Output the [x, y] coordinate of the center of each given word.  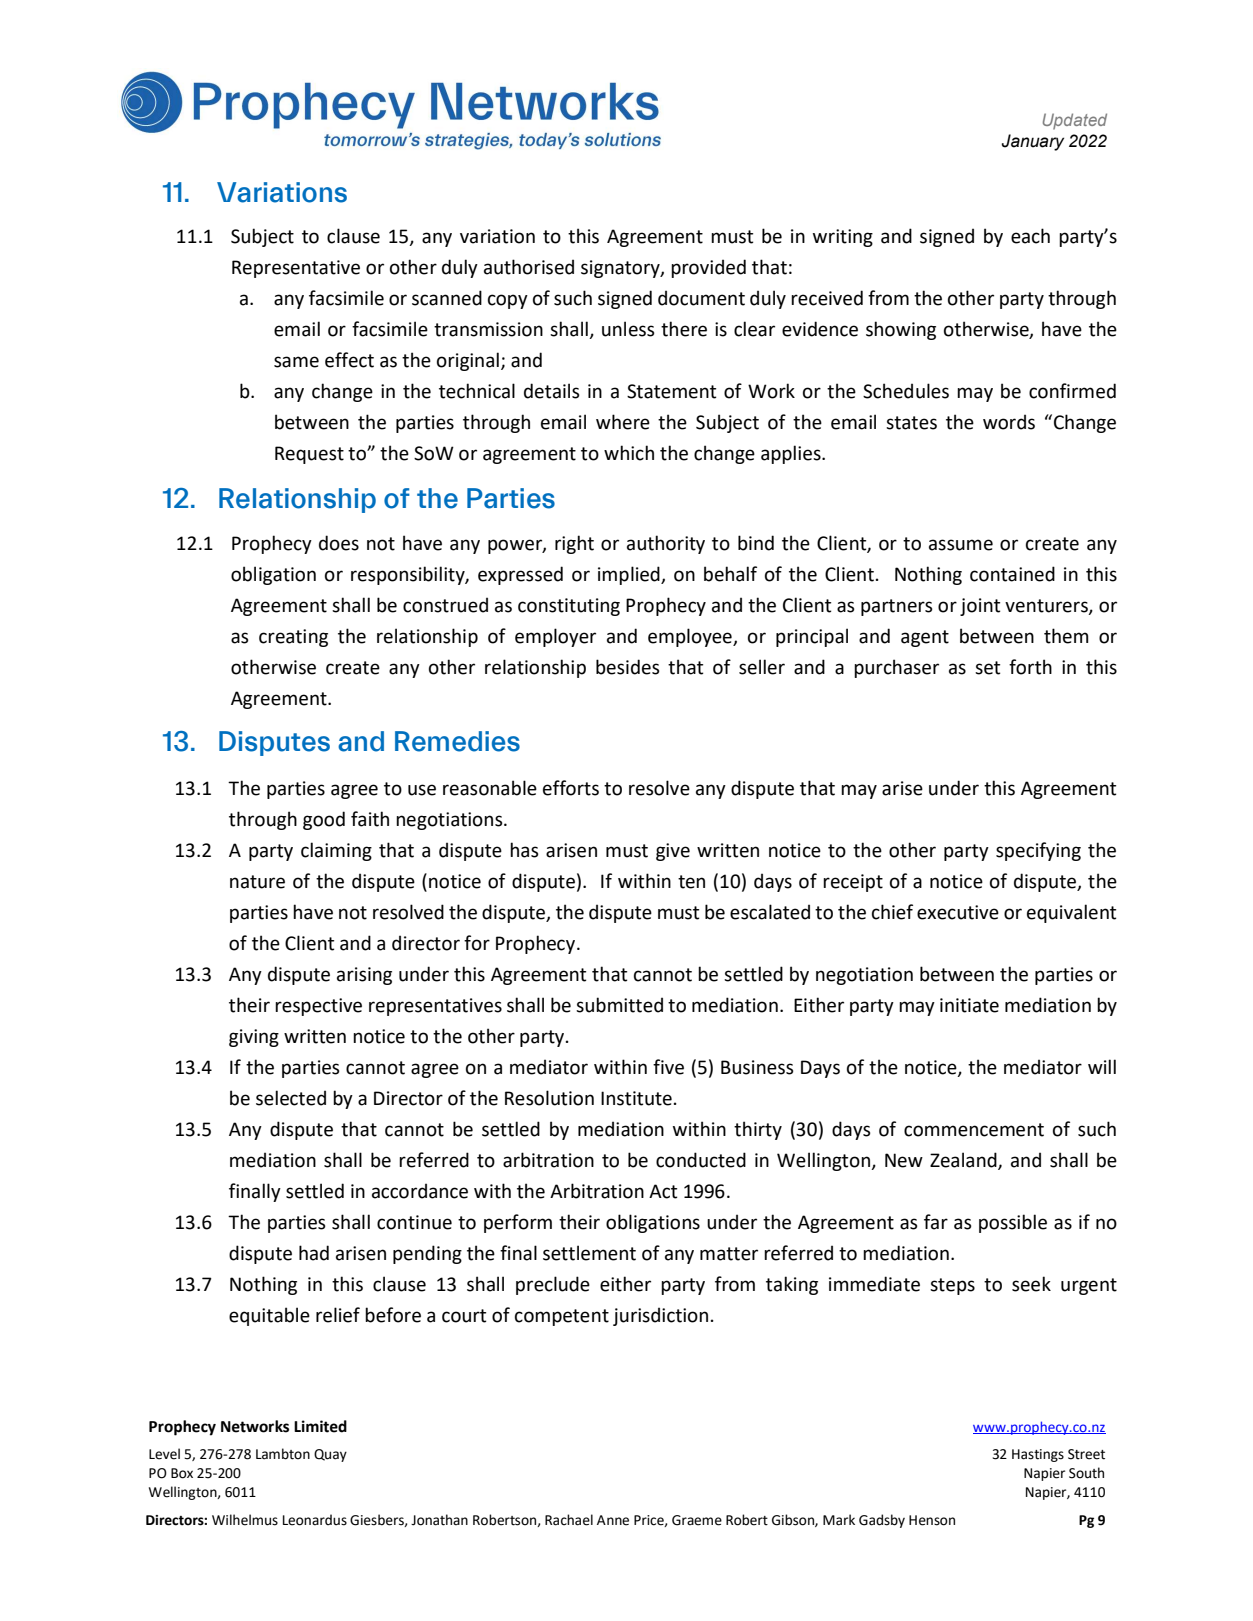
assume [961, 545]
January [1032, 142]
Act [663, 1191]
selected [291, 1098]
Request [309, 455]
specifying [1038, 851]
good [324, 820]
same [296, 362]
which [629, 453]
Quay [330, 1455]
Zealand [964, 1160]
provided [708, 268]
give [673, 852]
